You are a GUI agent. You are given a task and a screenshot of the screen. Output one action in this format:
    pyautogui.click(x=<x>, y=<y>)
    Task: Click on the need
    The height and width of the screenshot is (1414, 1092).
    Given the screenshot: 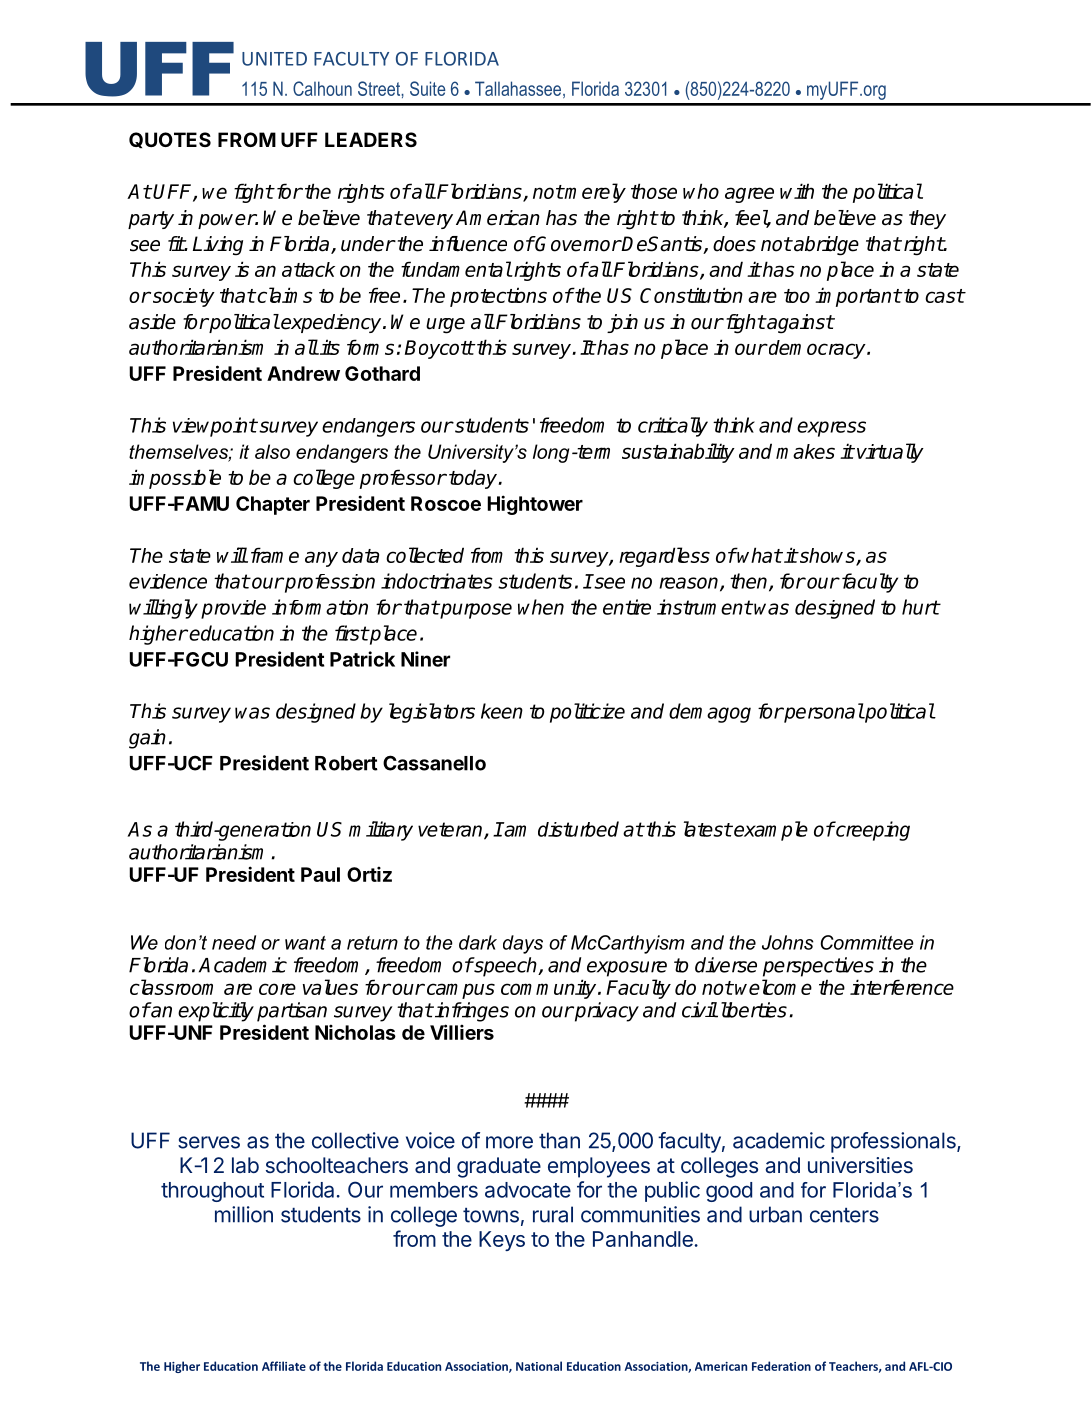 What is the action you would take?
    pyautogui.click(x=234, y=942)
